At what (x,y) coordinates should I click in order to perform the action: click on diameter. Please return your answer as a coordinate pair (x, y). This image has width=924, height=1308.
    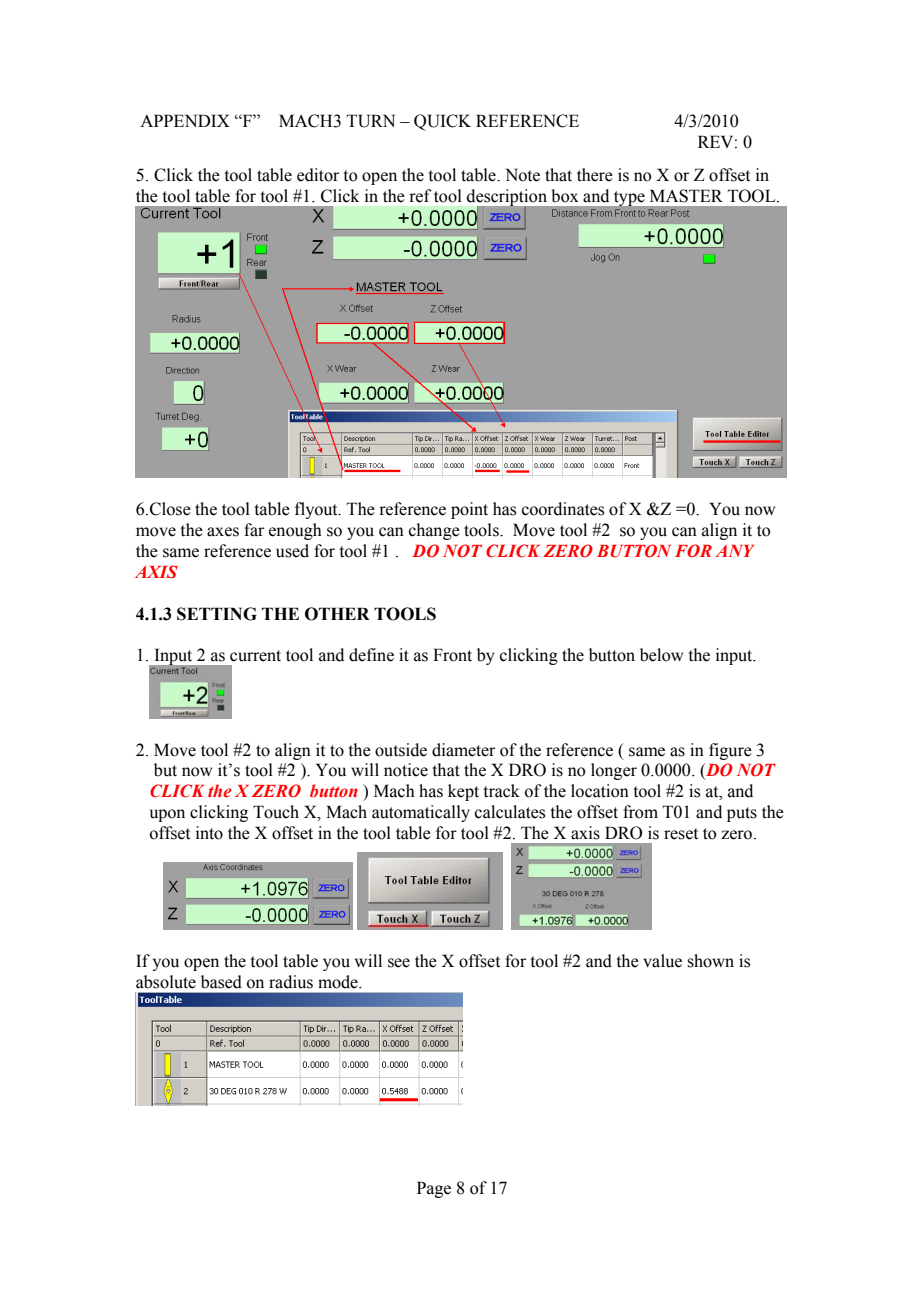
    Looking at the image, I should click on (463, 750).
